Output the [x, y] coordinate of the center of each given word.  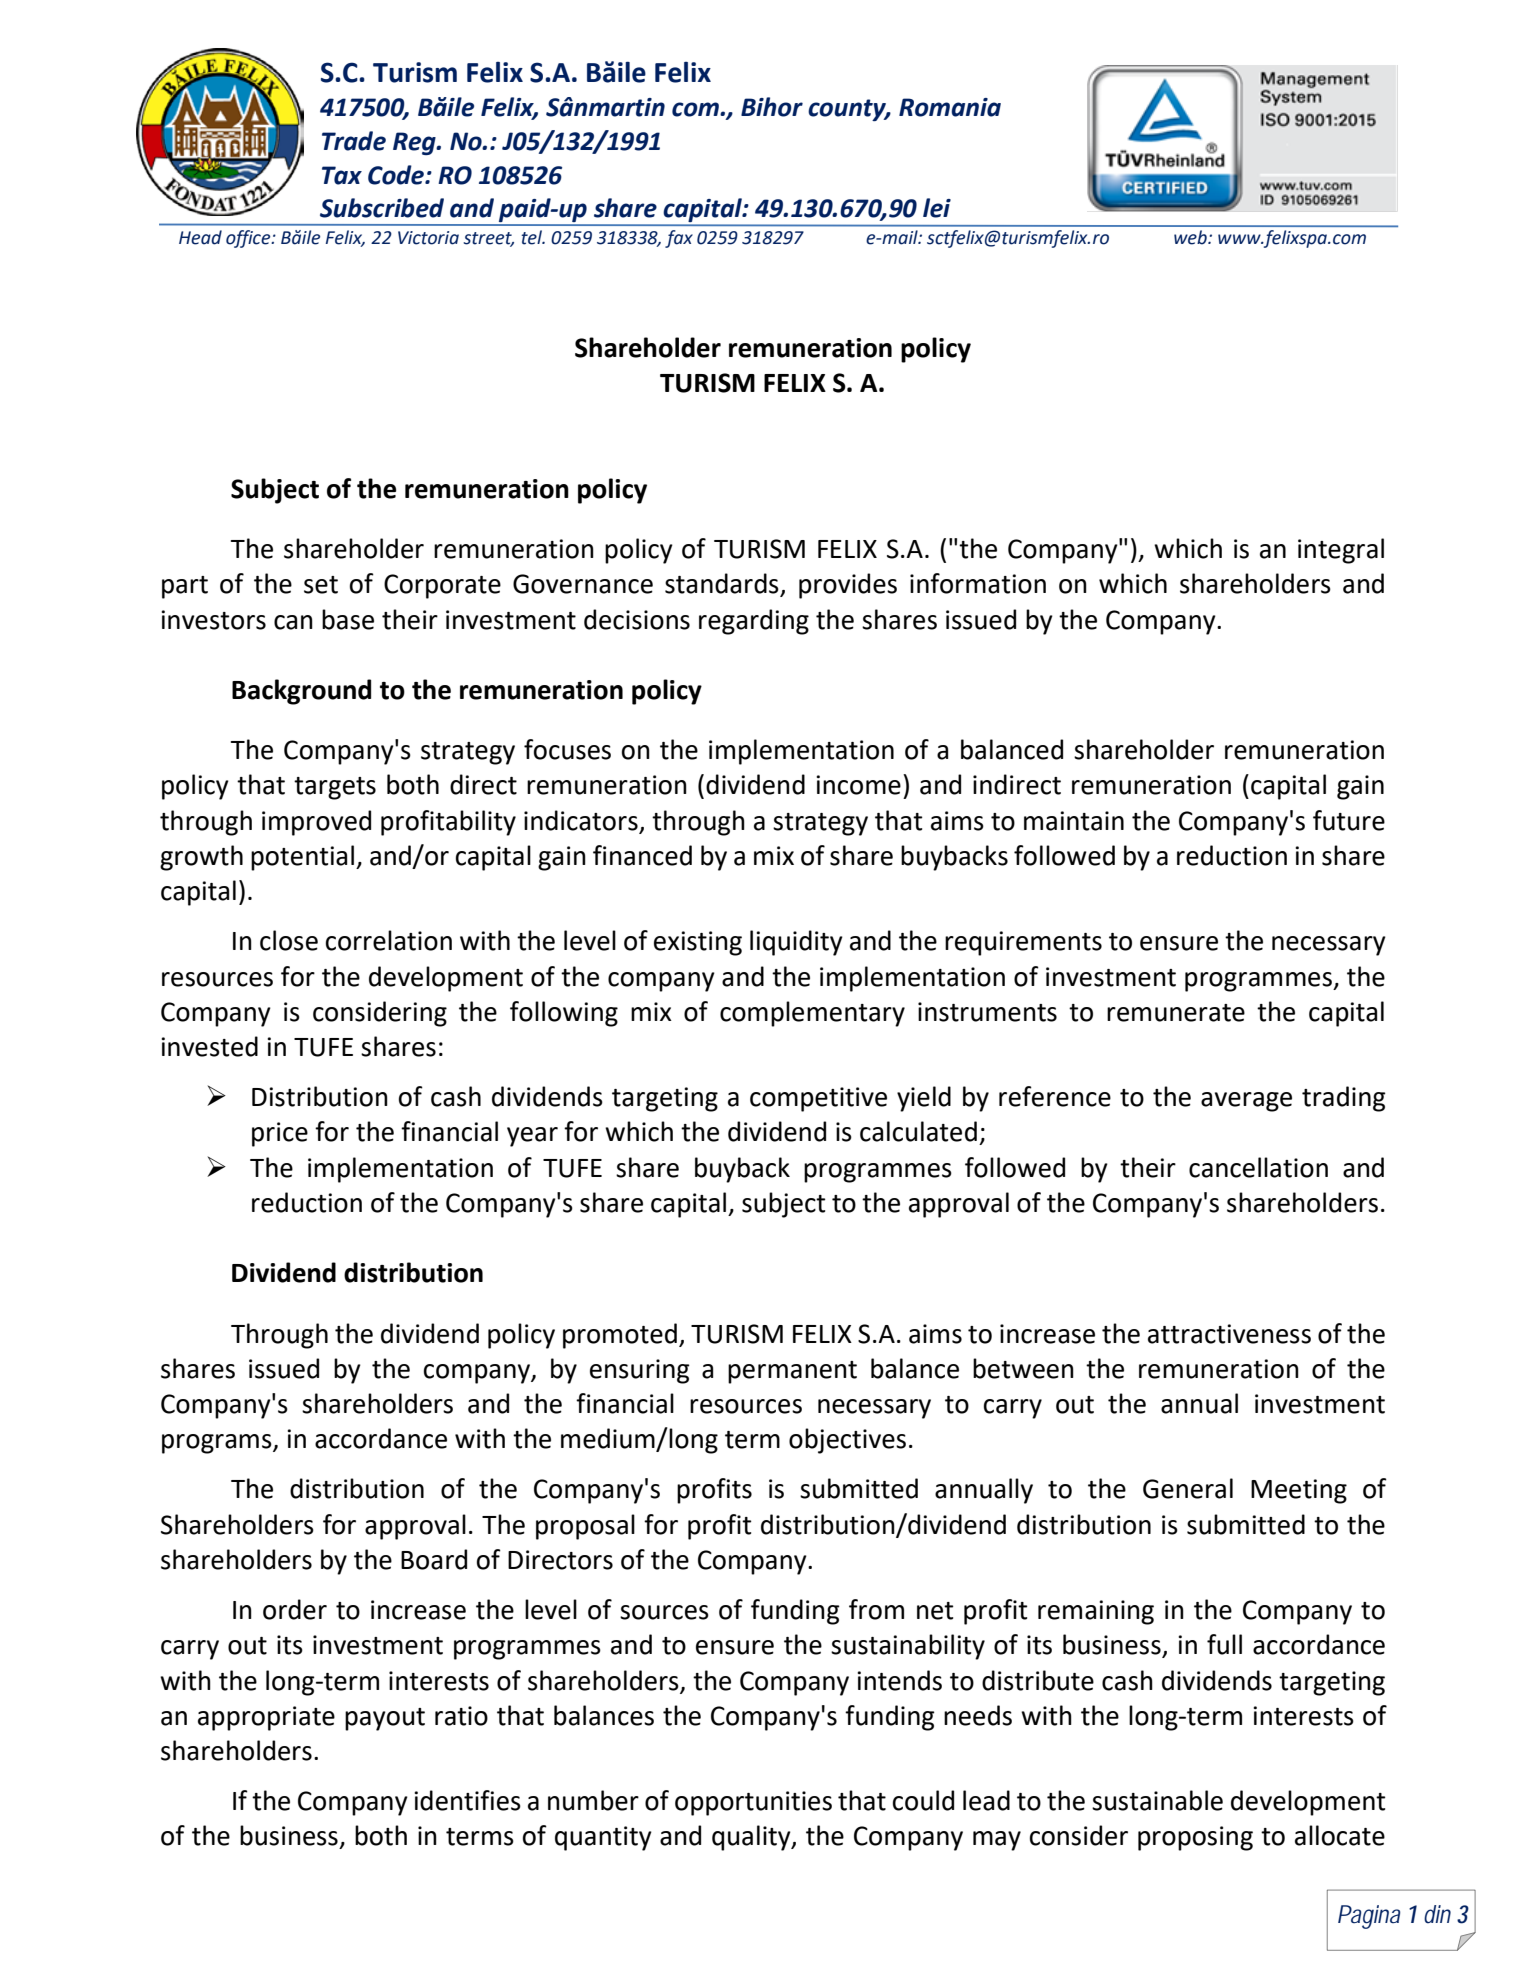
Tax [342, 175]
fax [679, 239]
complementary [812, 1014]
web [1191, 237]
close [289, 940]
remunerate [1176, 1013]
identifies [467, 1800]
